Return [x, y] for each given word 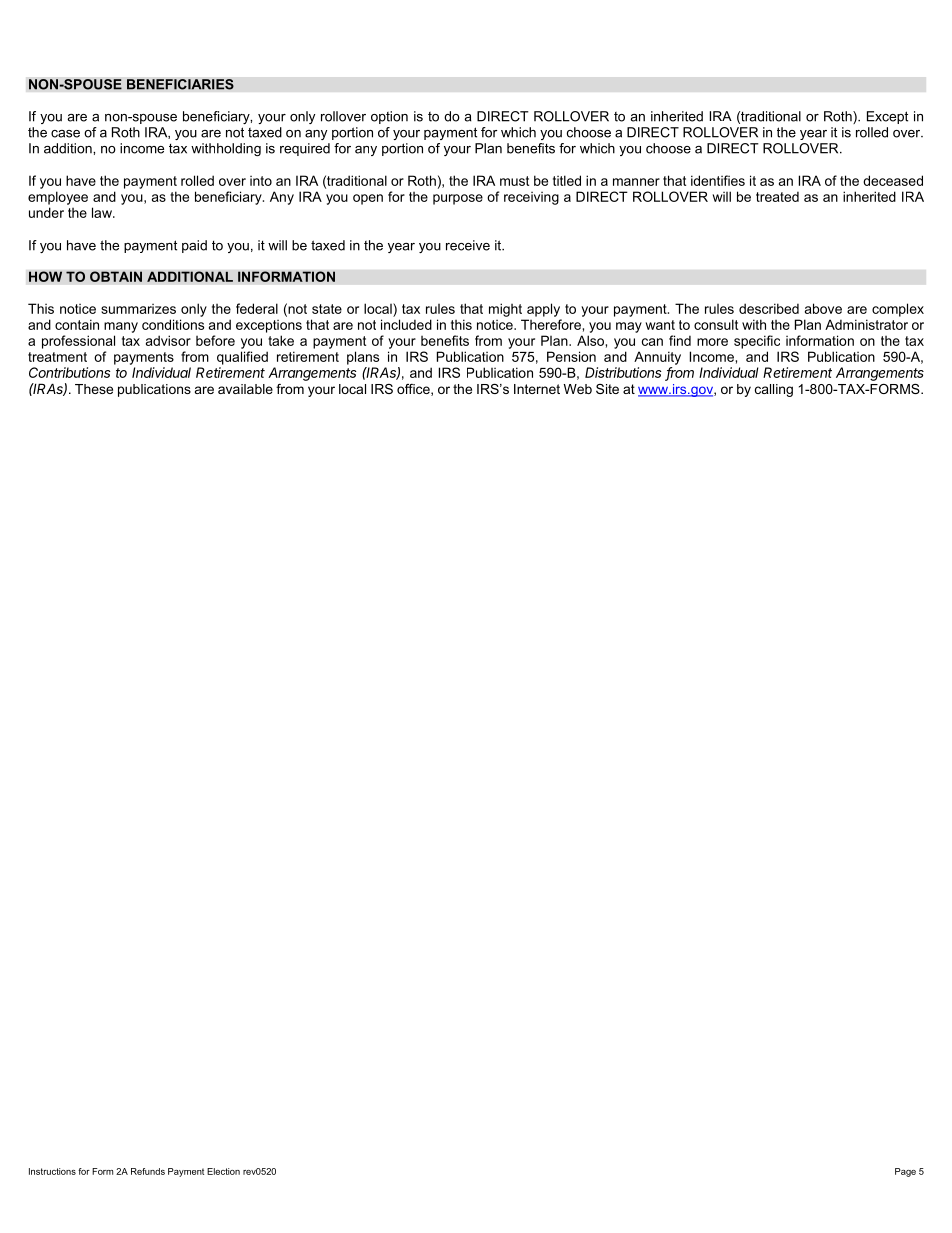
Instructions [52, 1171]
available [245, 389]
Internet [537, 389]
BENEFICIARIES [180, 84]
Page [905, 1172]
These [94, 389]
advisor [168, 340]
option [389, 117]
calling [774, 390]
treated [777, 196]
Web [578, 389]
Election [223, 1171]
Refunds [148, 1171]
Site [607, 389]
